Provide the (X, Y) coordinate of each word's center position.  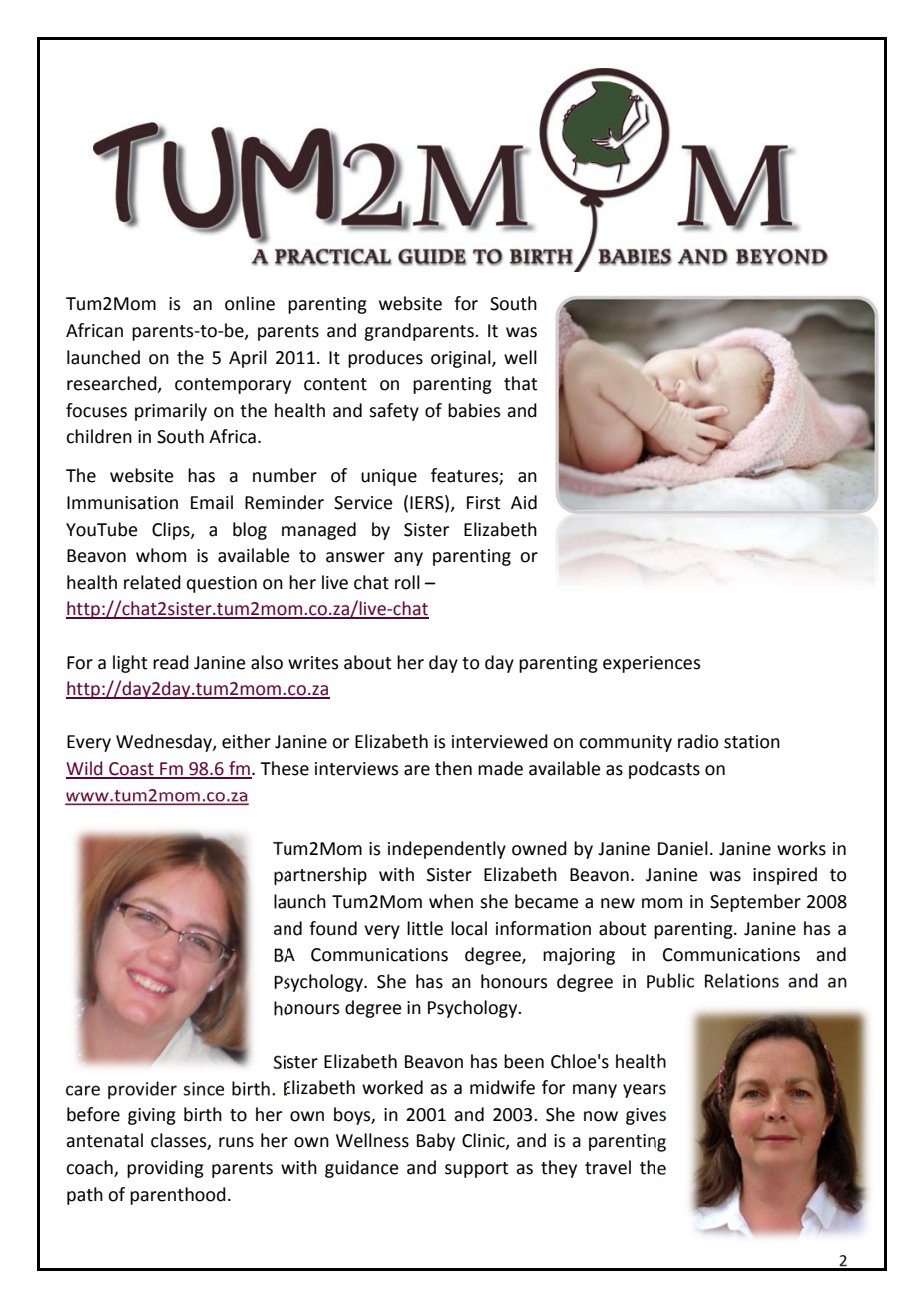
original (462, 359)
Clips (172, 531)
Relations (742, 980)
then (453, 768)
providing (165, 1169)
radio (698, 741)
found (333, 928)
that (521, 383)
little (425, 928)
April (248, 359)
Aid (524, 502)
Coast (131, 770)
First (484, 503)
